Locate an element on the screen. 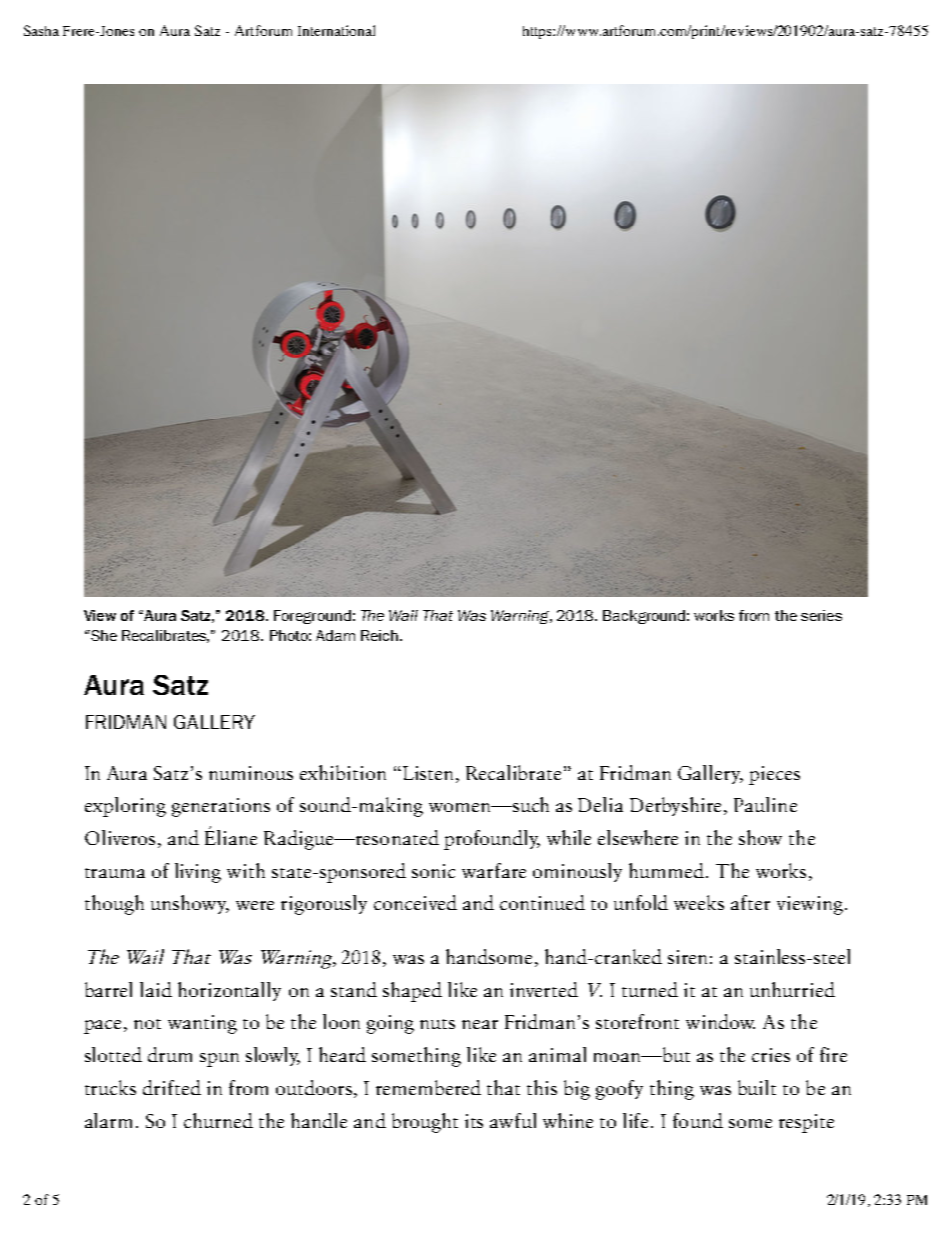  Foreground is located at coordinates (312, 617).
